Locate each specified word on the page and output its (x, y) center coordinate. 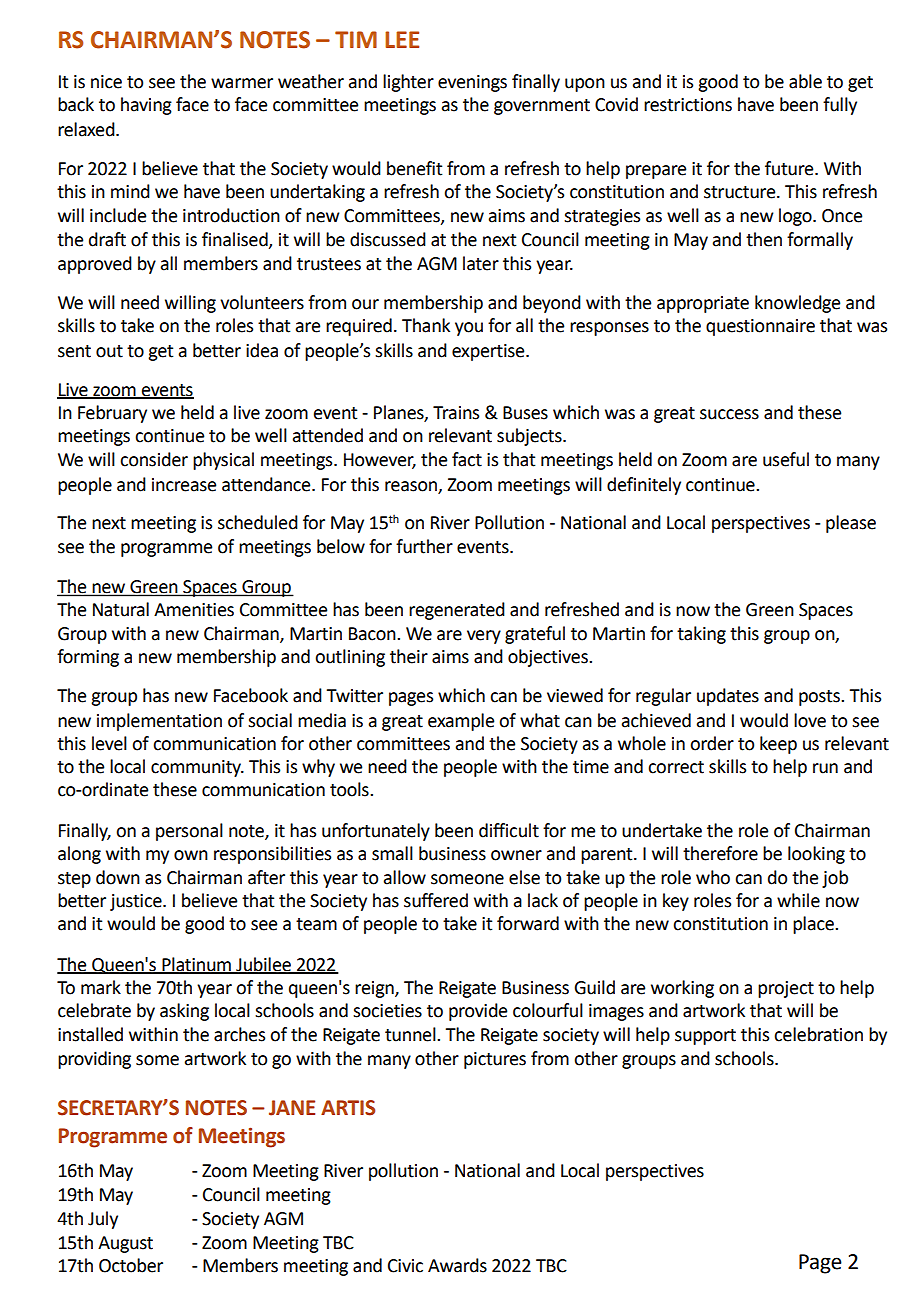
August (125, 1244)
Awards (457, 1265)
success (729, 414)
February (112, 414)
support (705, 1037)
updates (728, 697)
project (786, 989)
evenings (472, 83)
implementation (159, 722)
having (146, 106)
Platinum (196, 965)
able (805, 81)
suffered (436, 900)
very (484, 637)
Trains (456, 413)
